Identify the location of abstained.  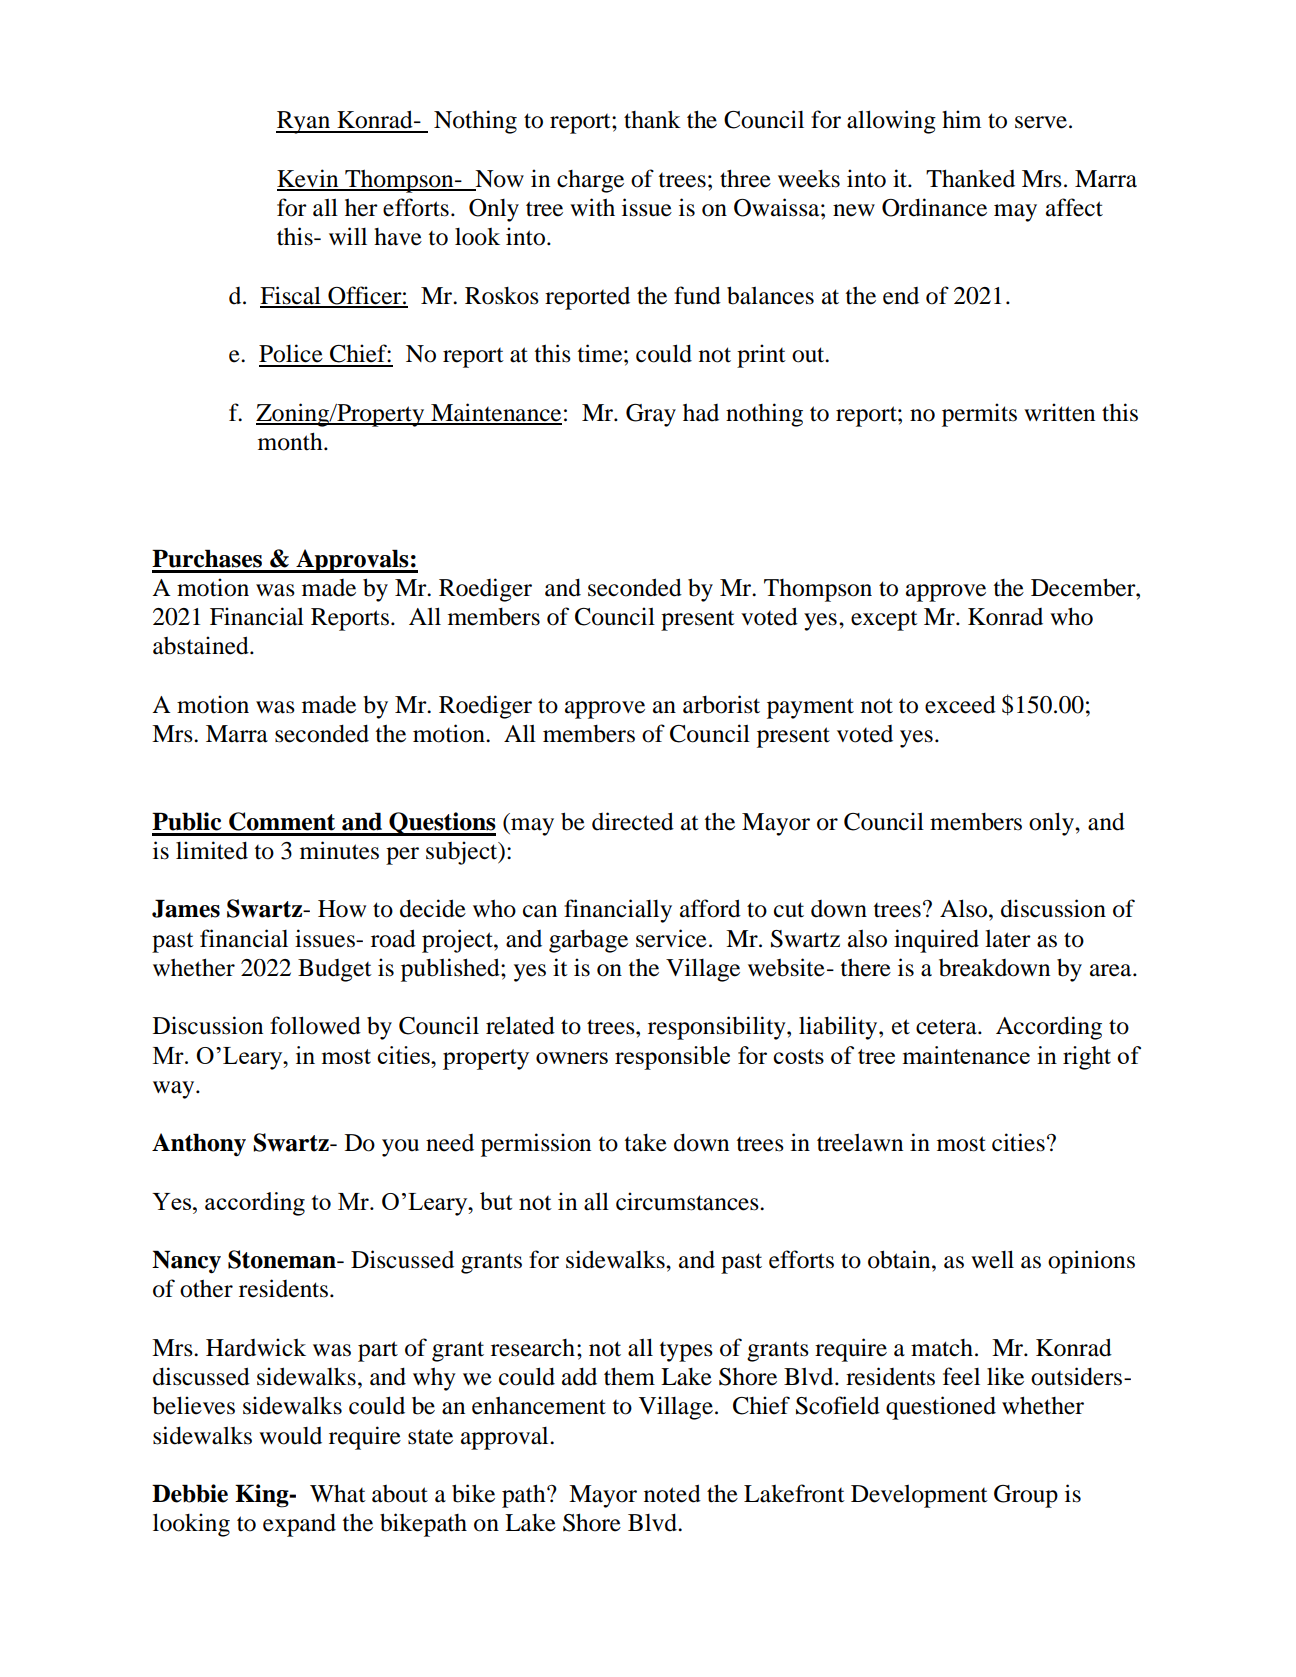
(202, 645).
